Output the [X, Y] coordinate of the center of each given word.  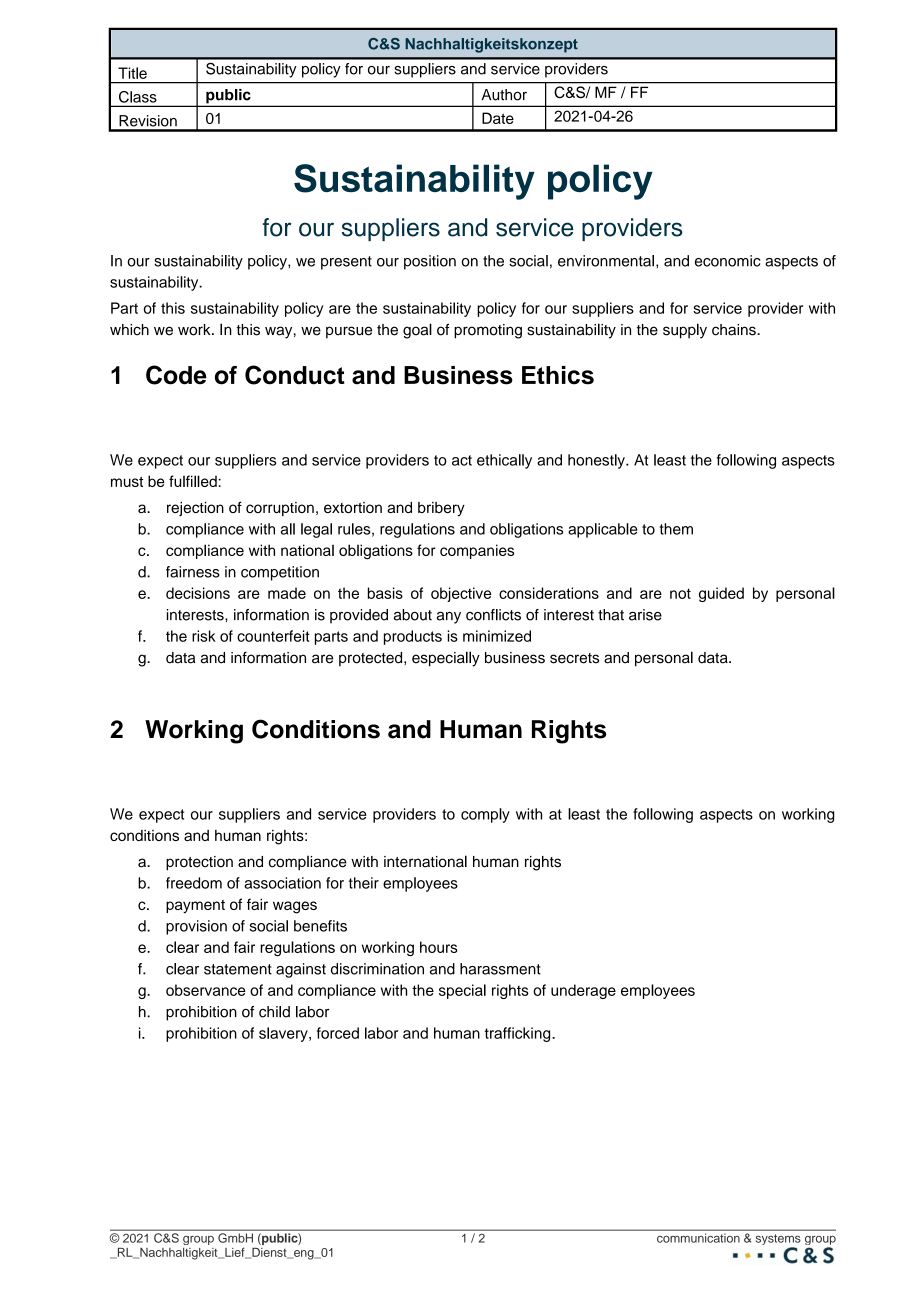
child [274, 1012]
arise [645, 615]
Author [504, 95]
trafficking [519, 1034]
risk [204, 636]
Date [498, 118]
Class [138, 97]
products [413, 637]
